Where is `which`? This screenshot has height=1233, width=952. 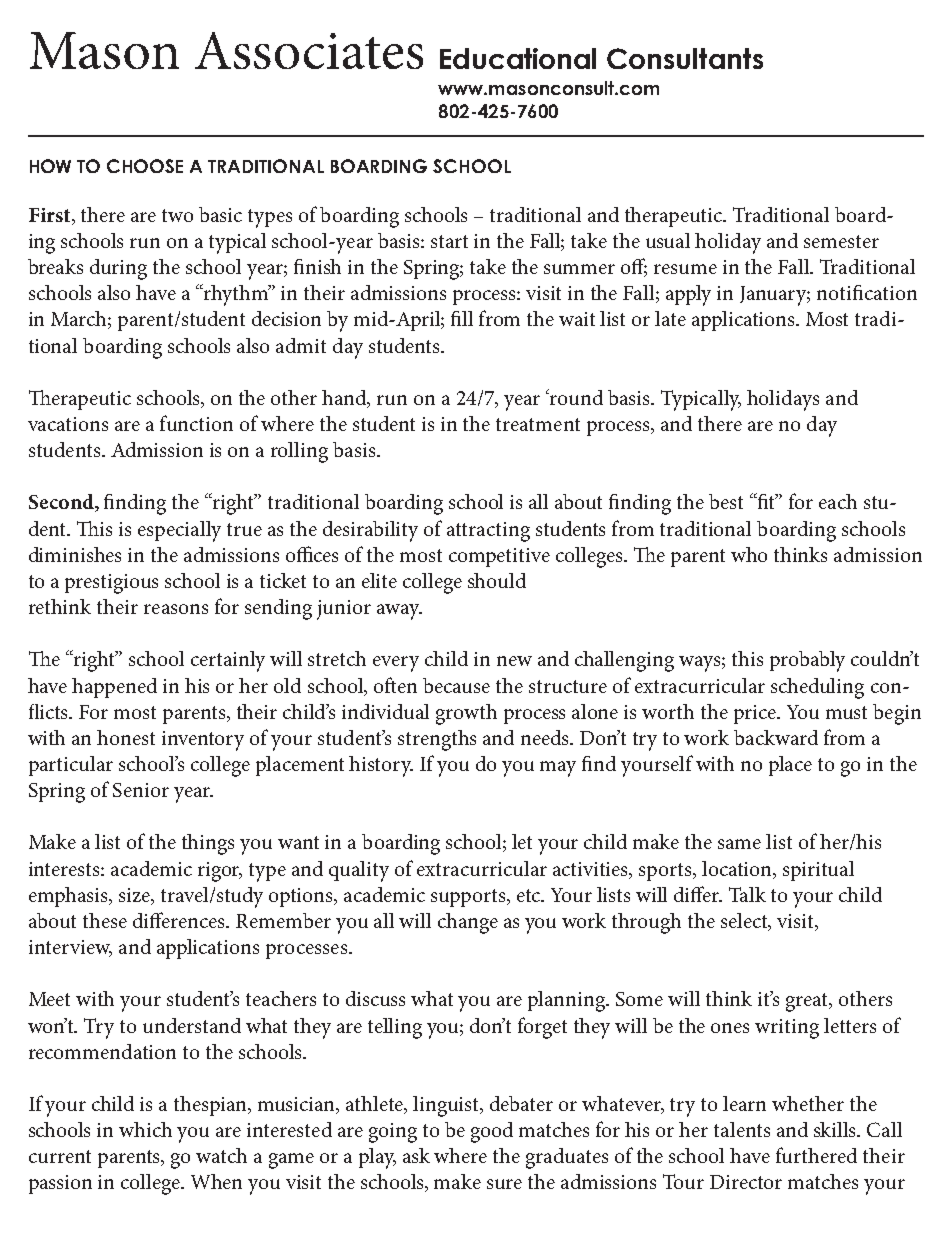 which is located at coordinates (145, 1129).
